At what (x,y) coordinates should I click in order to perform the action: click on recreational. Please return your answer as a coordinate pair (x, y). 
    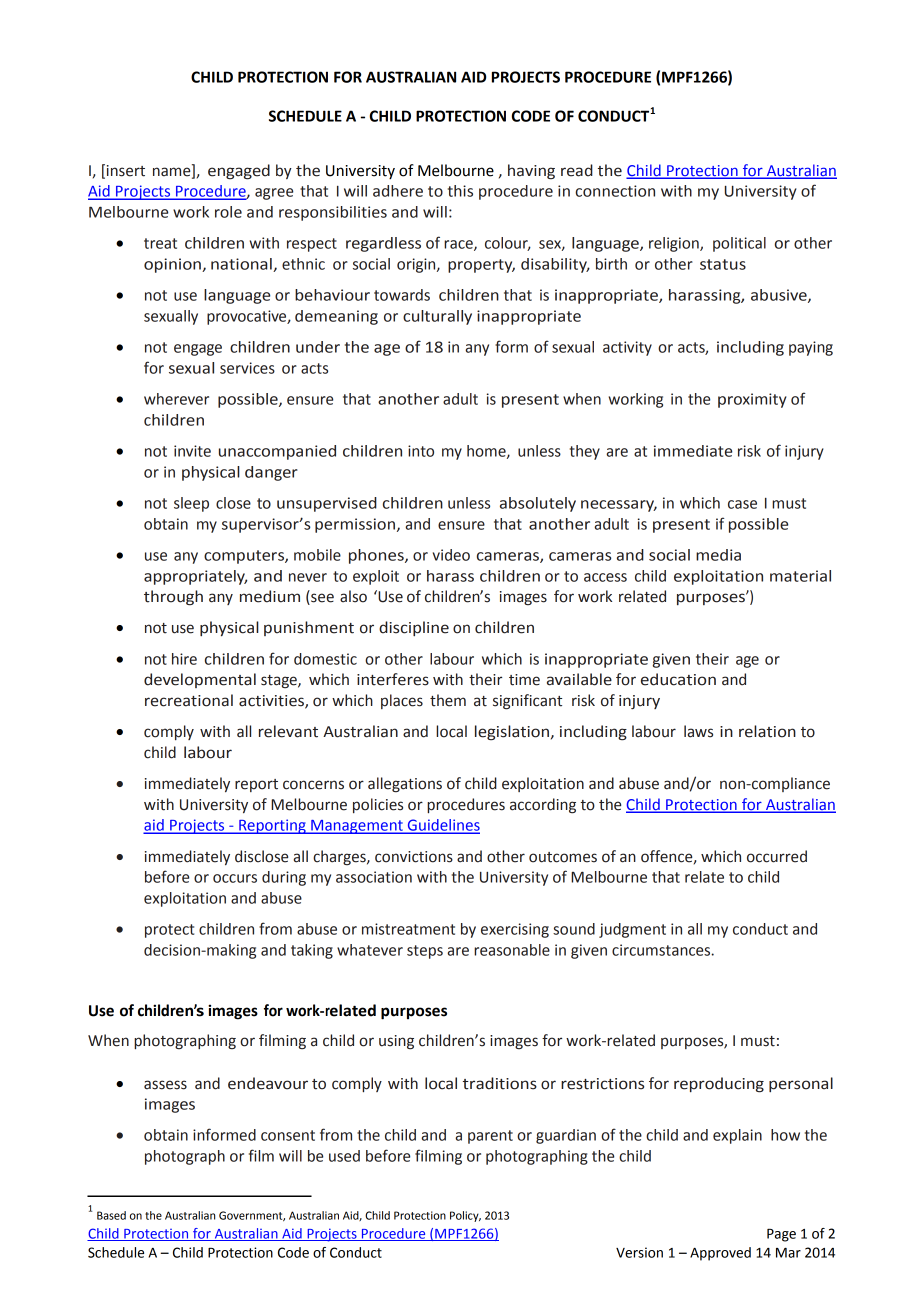
    Looking at the image, I should click on (189, 700).
